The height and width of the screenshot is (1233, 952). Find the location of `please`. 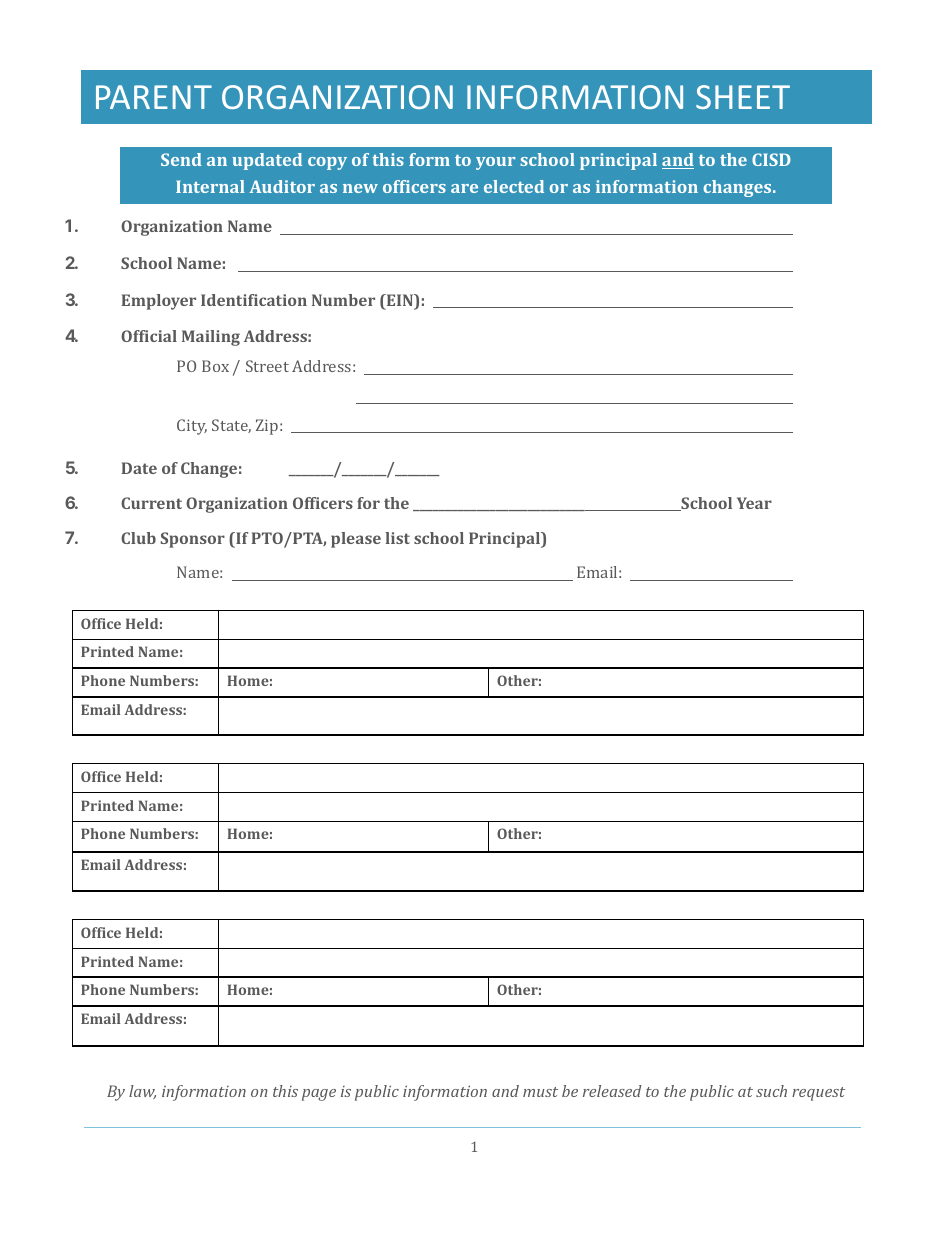

please is located at coordinates (356, 540).
